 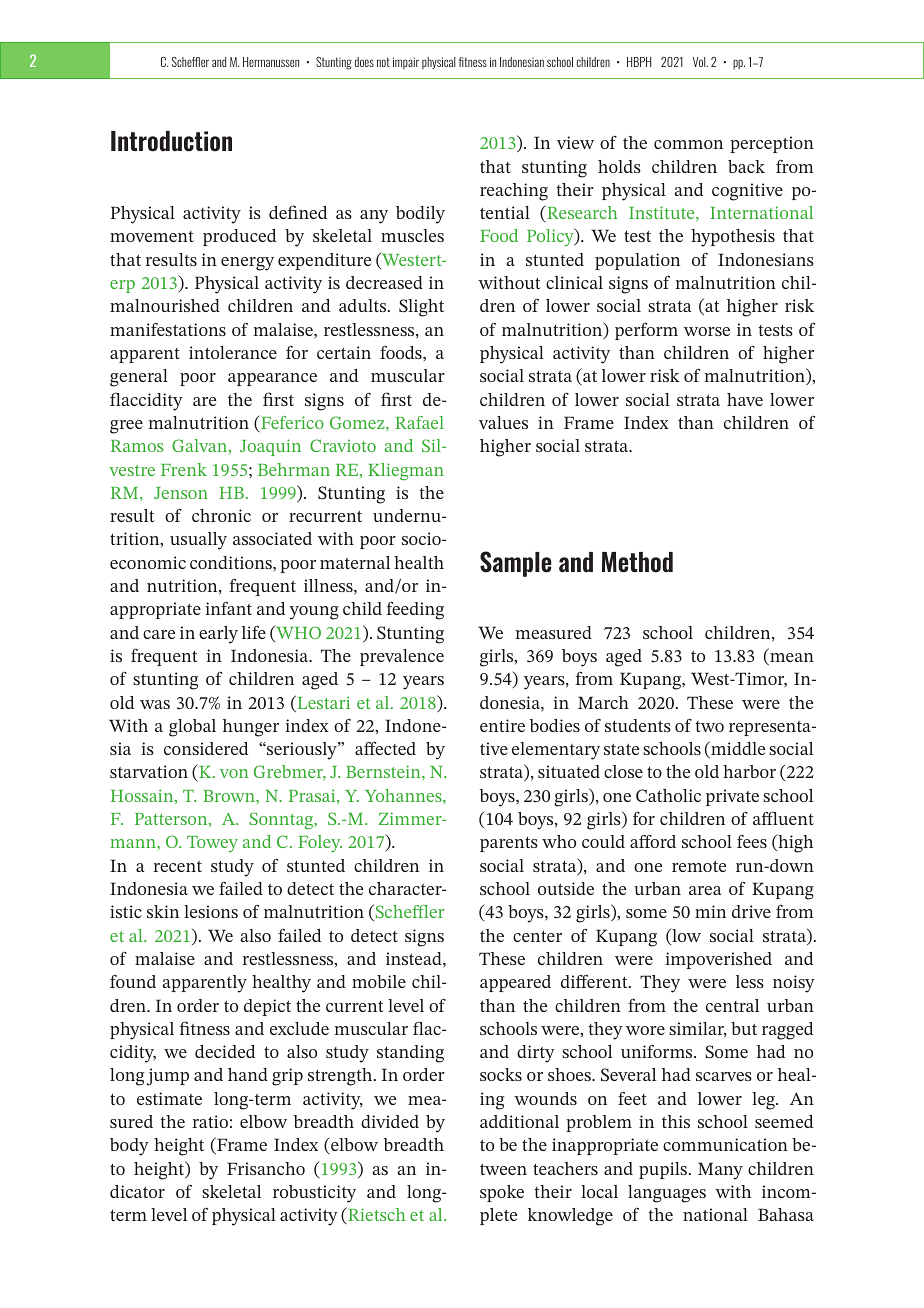 I want to click on mean, so click(x=791, y=659).
